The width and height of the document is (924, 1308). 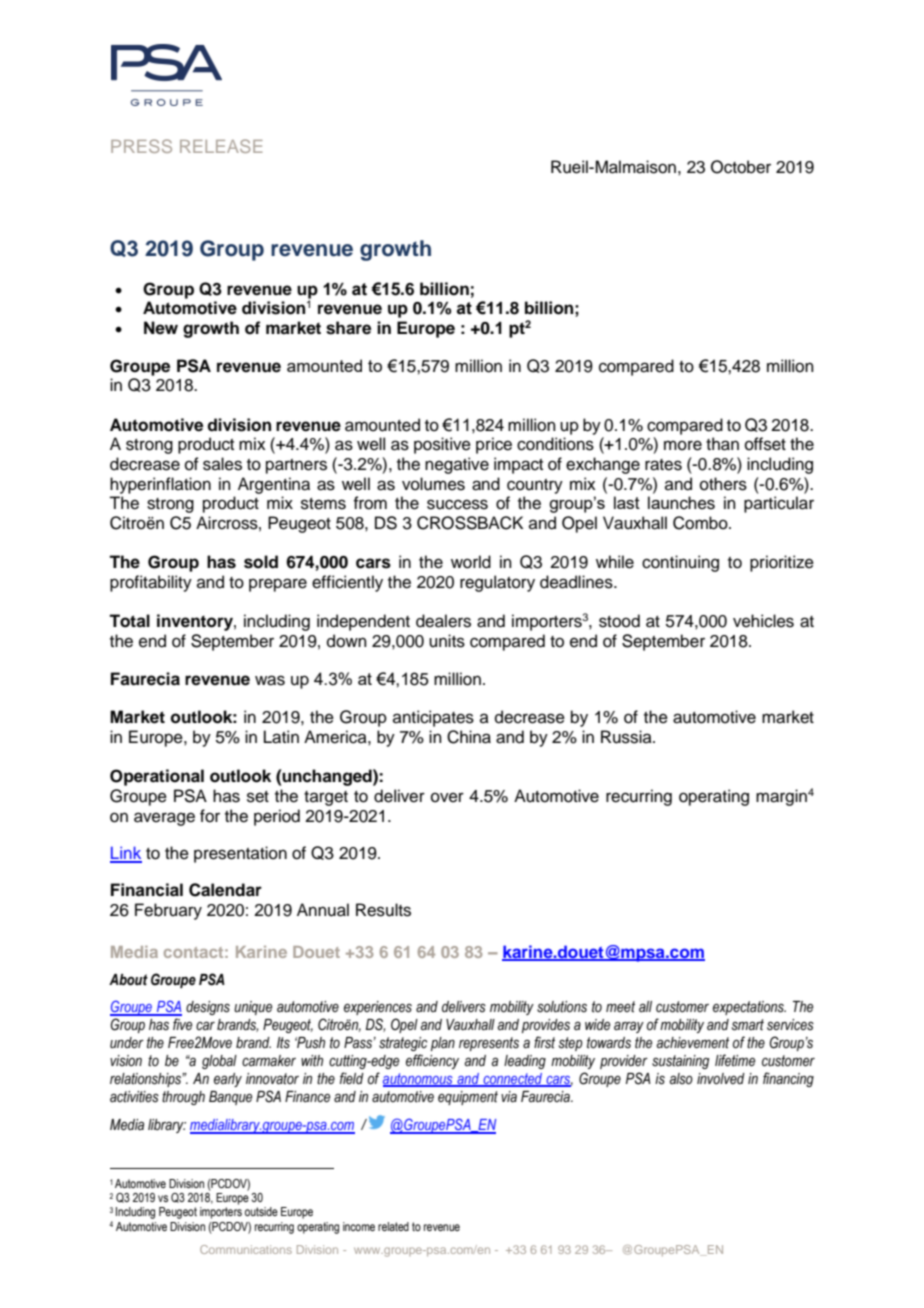 What do you see at coordinates (221, 146) in the document?
I see `RELEASE` at bounding box center [221, 146].
